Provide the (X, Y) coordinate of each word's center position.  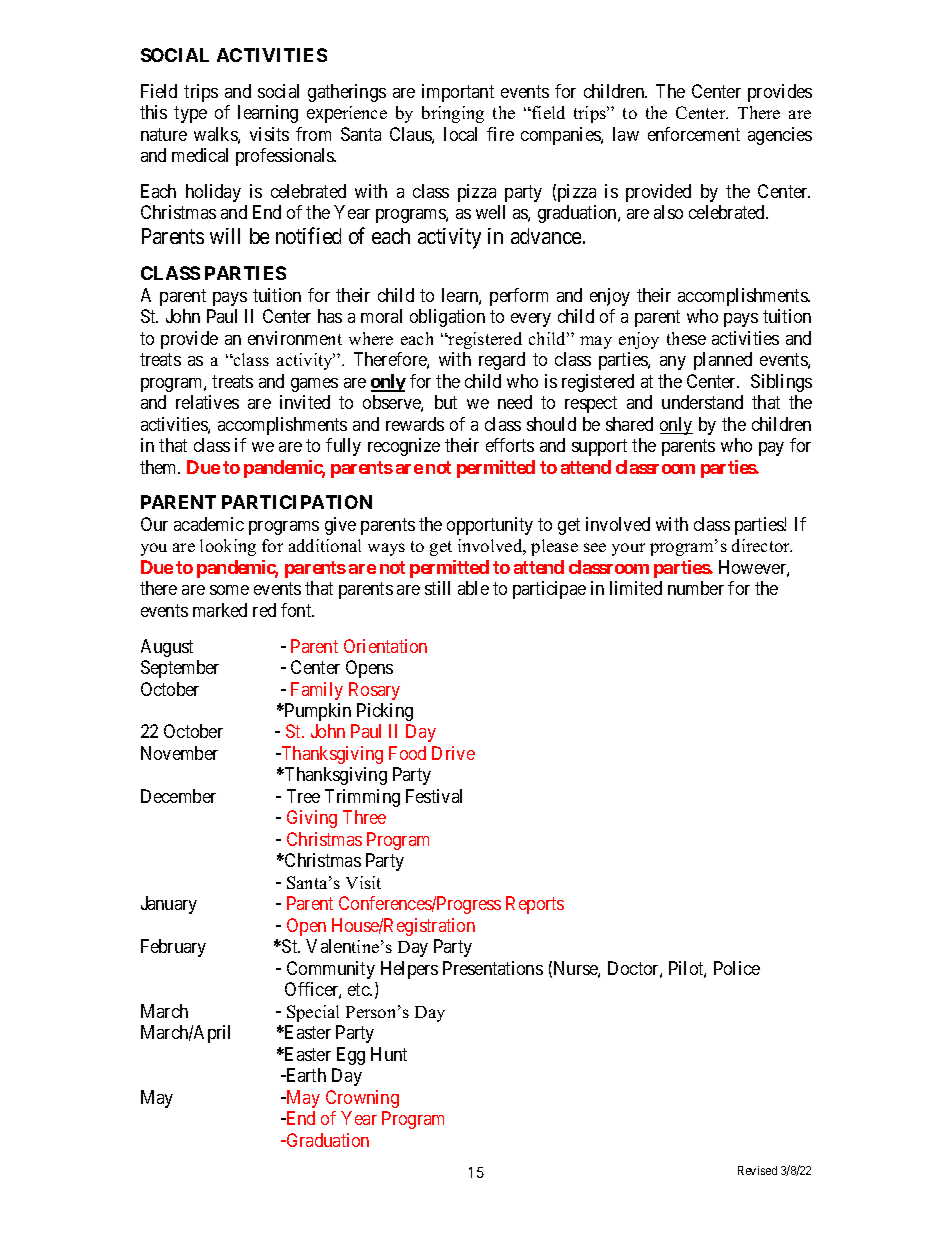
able (473, 588)
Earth (305, 1075)
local (460, 134)
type (190, 114)
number (696, 588)
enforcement (694, 134)
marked (220, 610)
